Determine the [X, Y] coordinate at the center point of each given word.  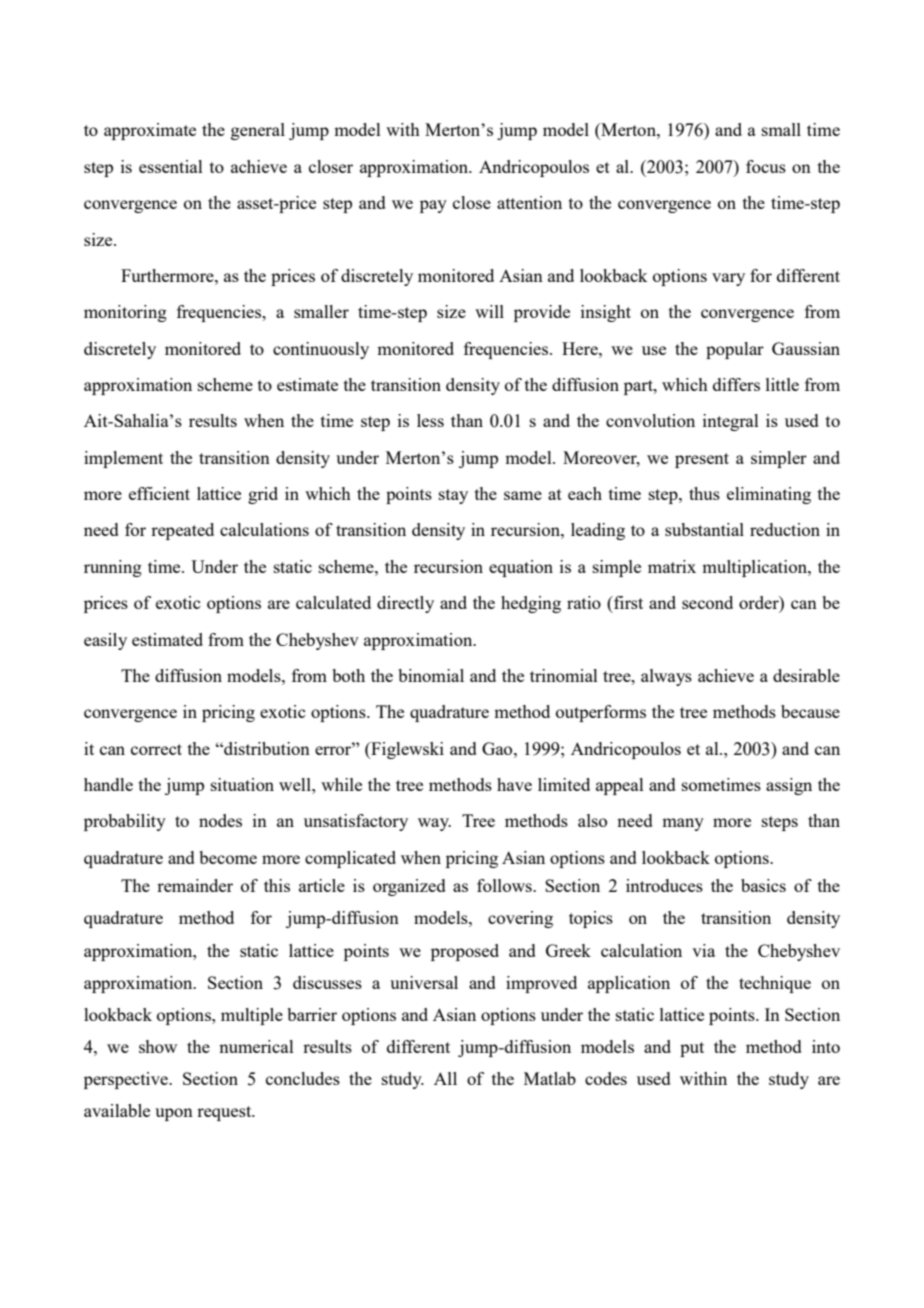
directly [405, 604]
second [707, 602]
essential [171, 166]
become [228, 857]
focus [766, 166]
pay [433, 206]
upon [174, 1114]
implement [123, 459]
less [430, 420]
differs [736, 384]
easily [105, 641]
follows [505, 885]
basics [763, 885]
